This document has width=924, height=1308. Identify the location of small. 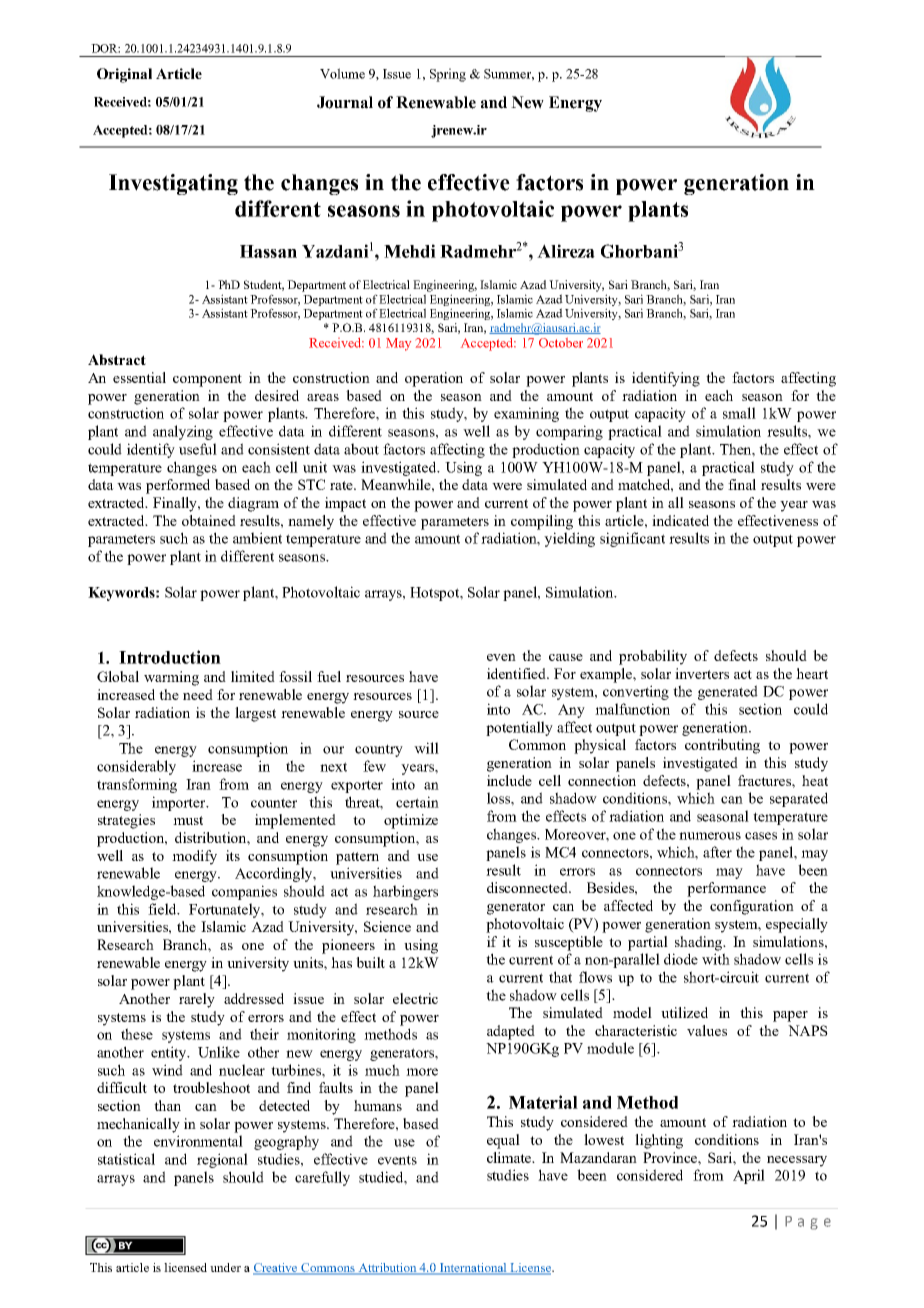
(739, 413).
